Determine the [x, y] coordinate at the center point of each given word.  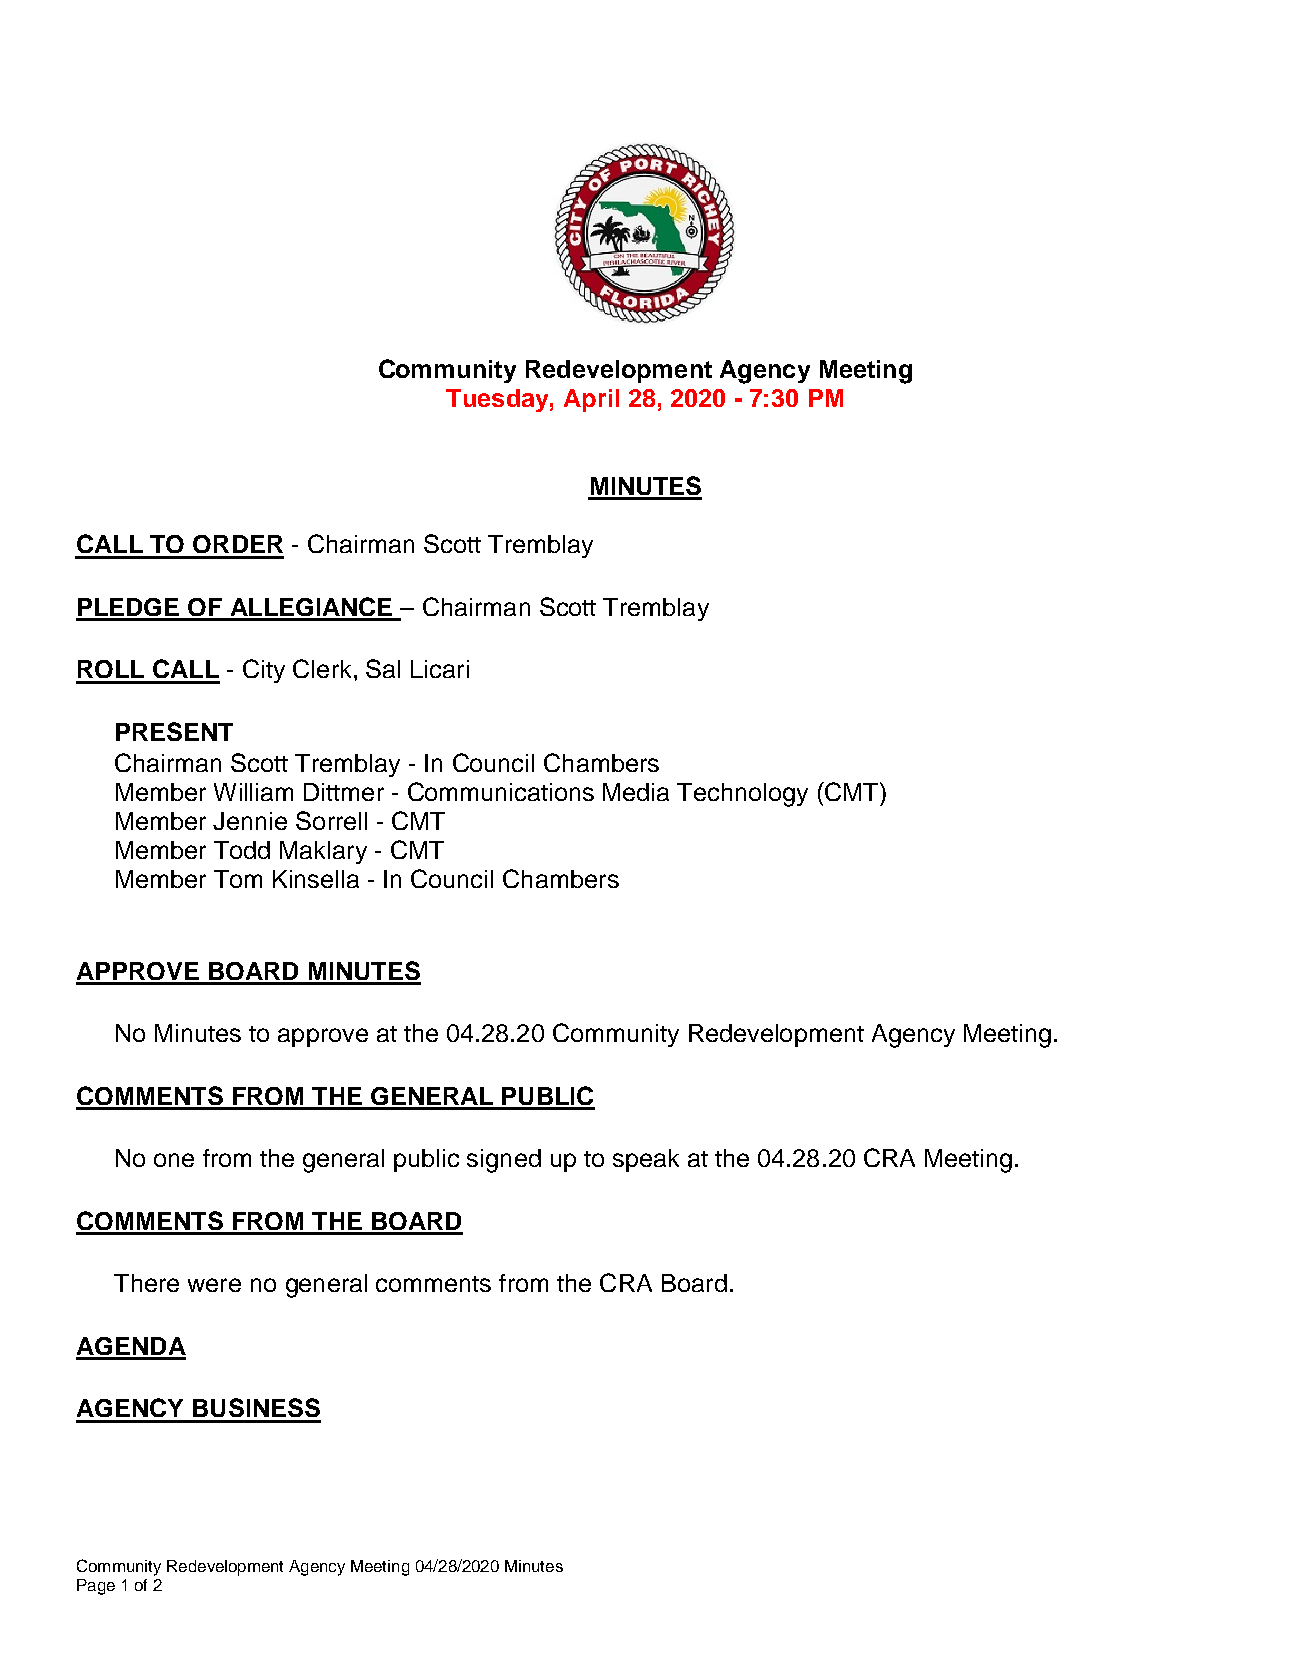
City [264, 671]
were [214, 1285]
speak [646, 1160]
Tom [238, 879]
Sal [383, 668]
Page [96, 1587]
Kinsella [316, 879]
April [591, 400]
